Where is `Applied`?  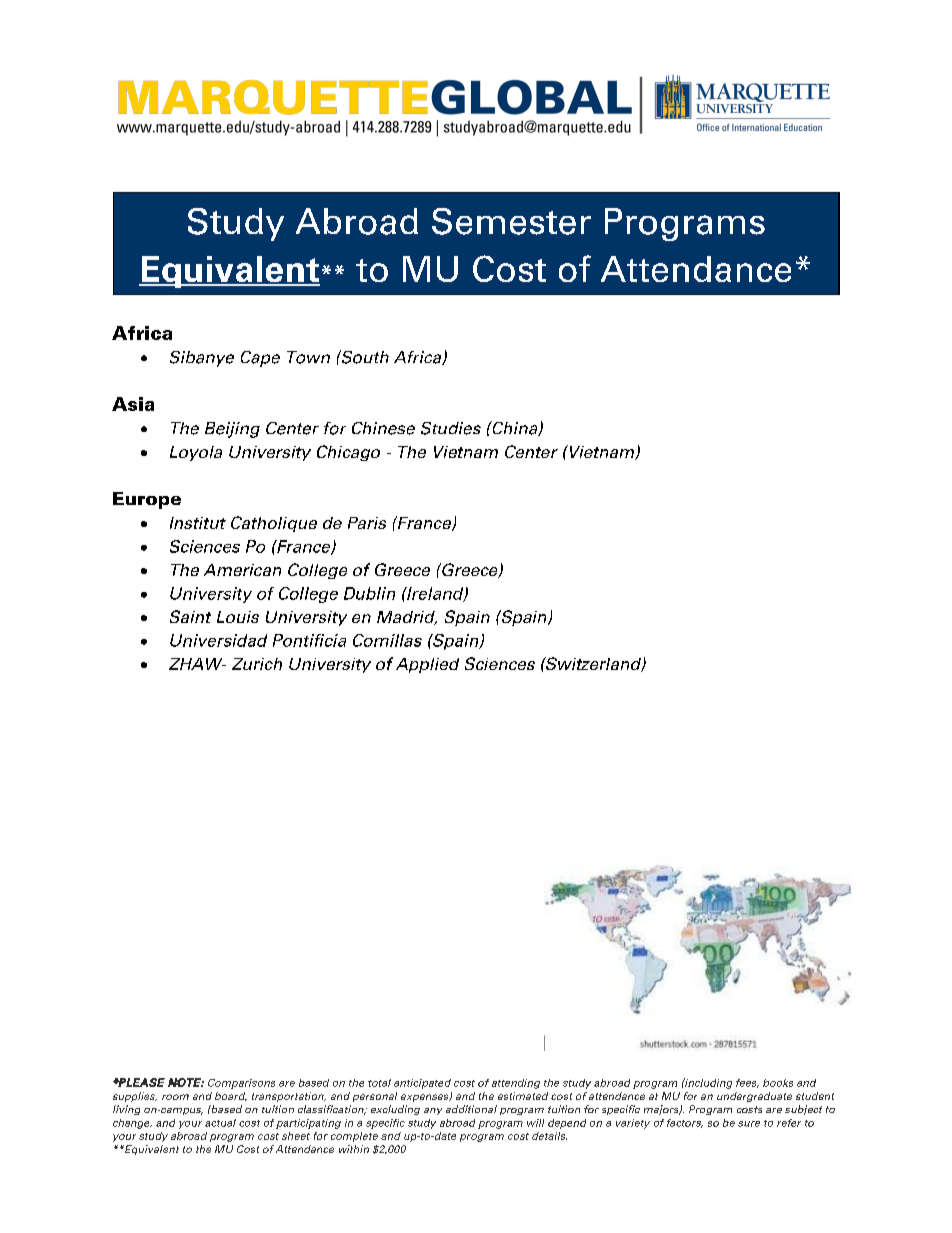 Applied is located at coordinates (427, 665).
